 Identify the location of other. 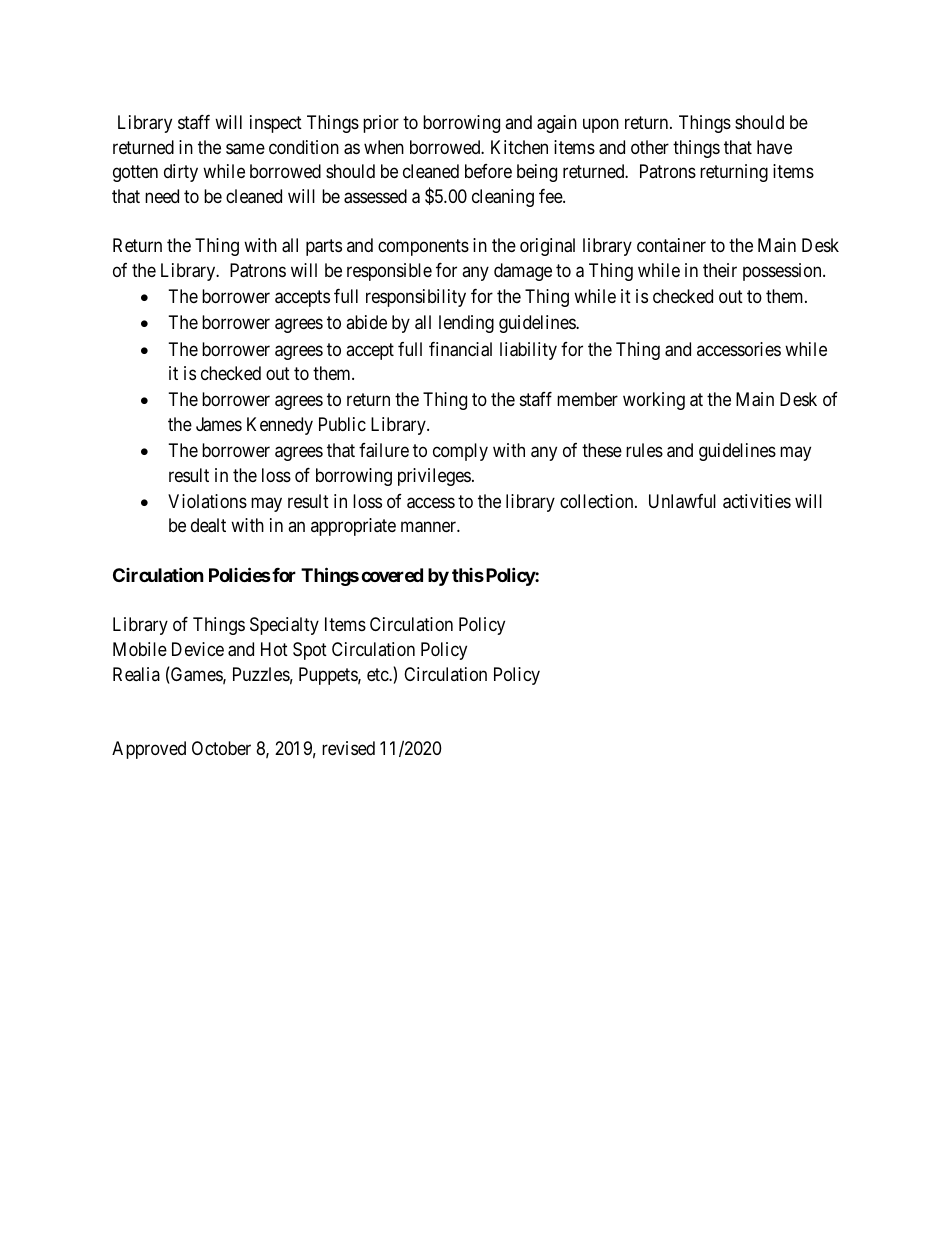
(650, 147).
